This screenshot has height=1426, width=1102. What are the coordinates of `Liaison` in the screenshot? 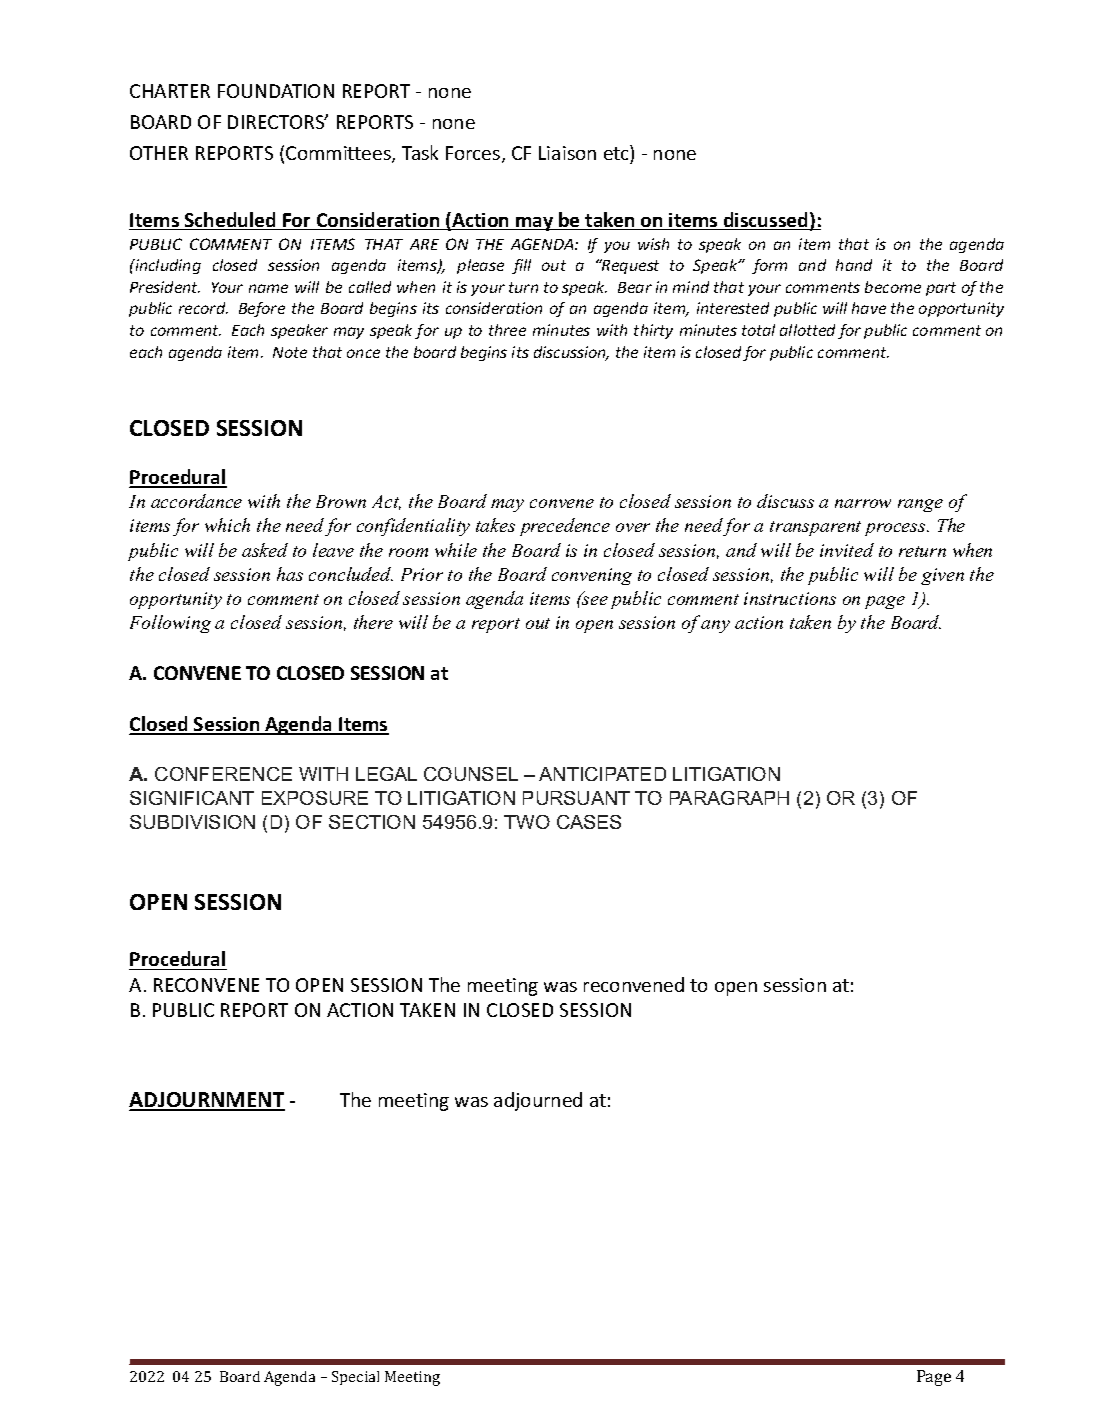 It's located at (567, 153).
